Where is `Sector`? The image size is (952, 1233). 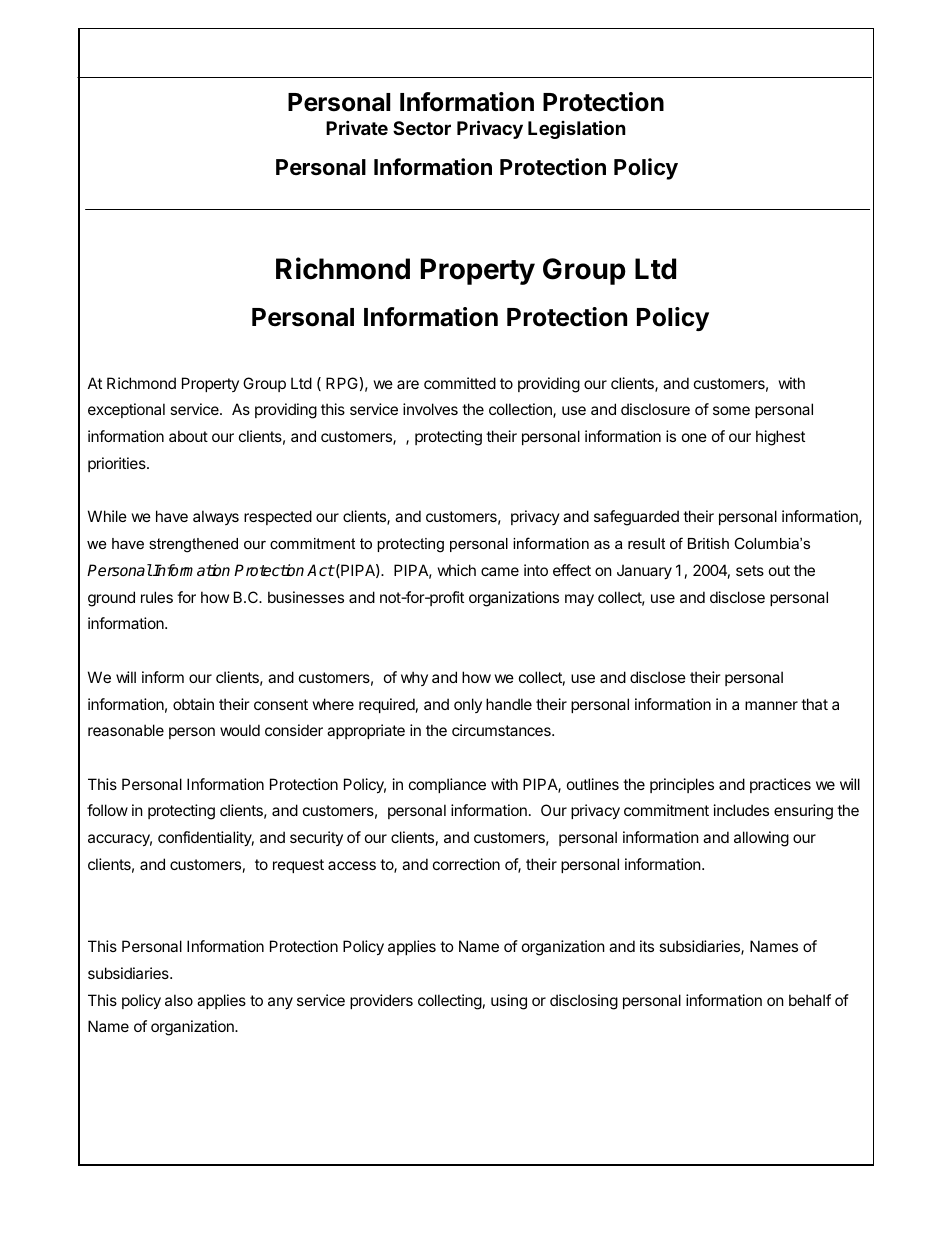 Sector is located at coordinates (422, 128).
